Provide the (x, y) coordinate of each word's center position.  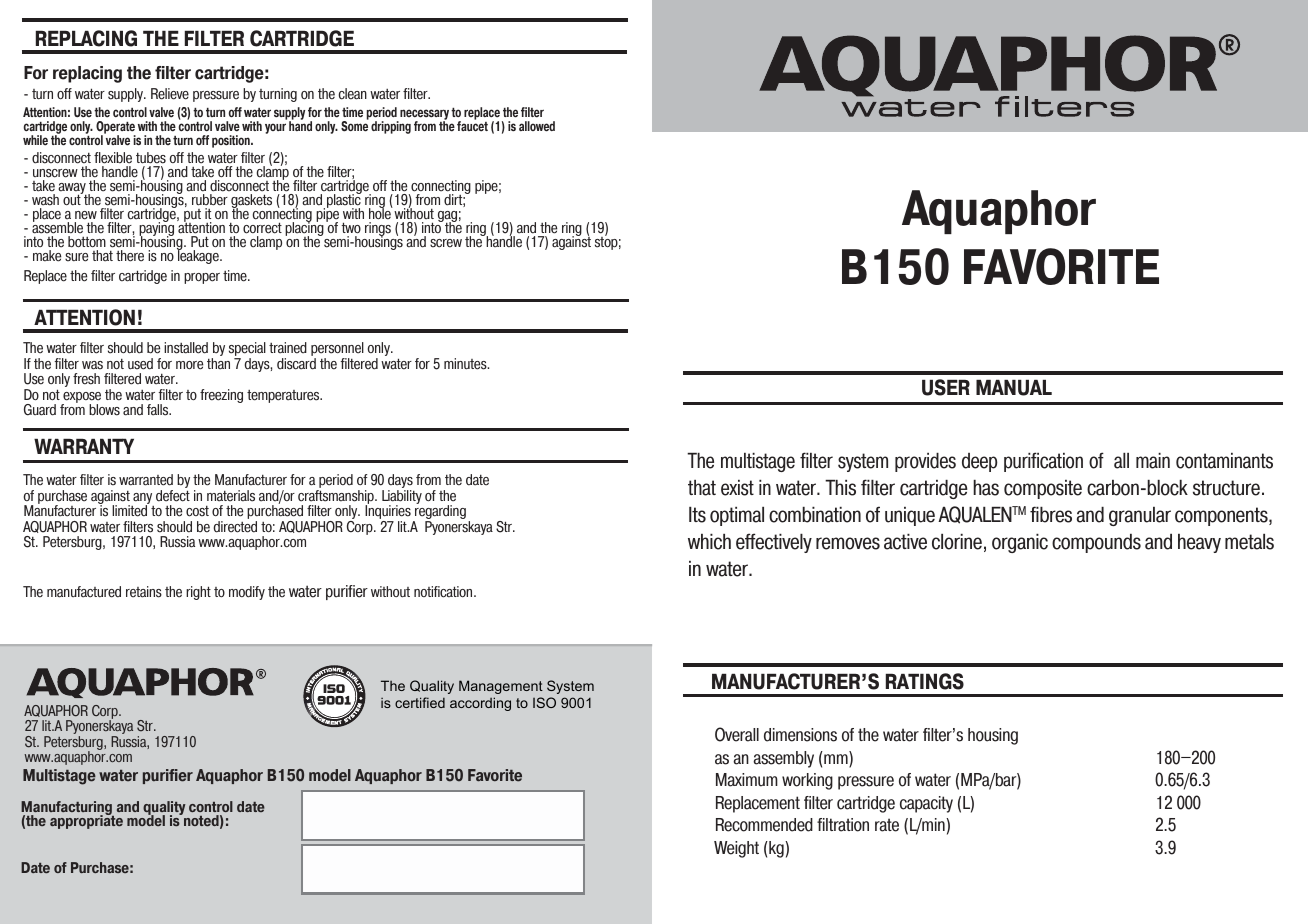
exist (737, 488)
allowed (537, 126)
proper (202, 278)
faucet (472, 125)
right (198, 593)
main (1153, 461)
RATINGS (925, 681)
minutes (466, 364)
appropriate (86, 821)
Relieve (170, 94)
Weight (736, 849)
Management (501, 687)
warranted (146, 480)
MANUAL (1014, 388)
